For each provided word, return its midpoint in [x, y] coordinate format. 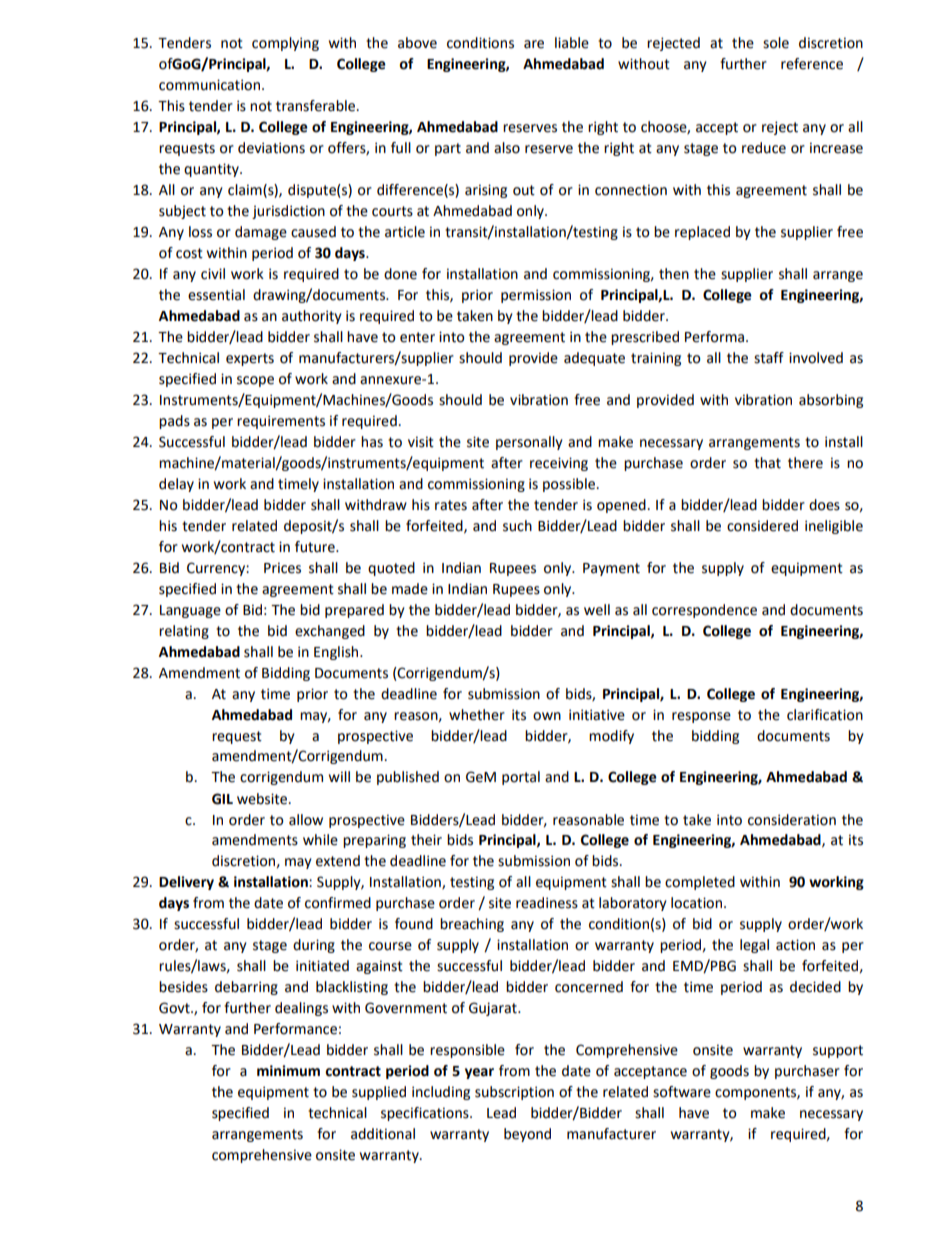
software [682, 1092]
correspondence [704, 611]
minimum [288, 1071]
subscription [514, 1093]
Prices [282, 568]
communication [209, 85]
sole [776, 43]
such [517, 526]
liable [572, 43]
